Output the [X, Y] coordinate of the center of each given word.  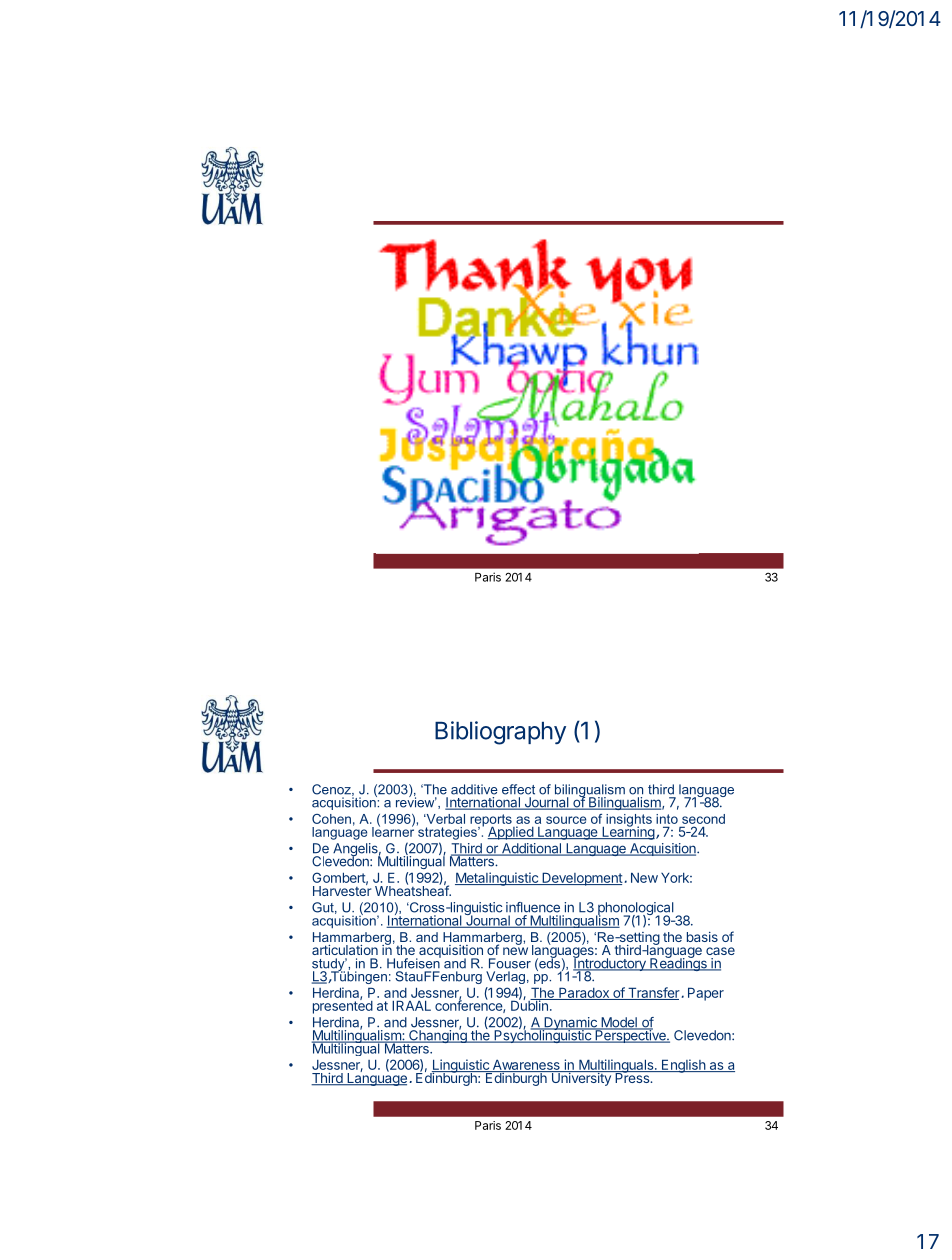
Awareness [526, 1066]
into [667, 819]
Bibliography [500, 733]
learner [393, 830]
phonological [636, 910]
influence [533, 907]
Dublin [530, 1004]
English [684, 1066]
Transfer [653, 993]
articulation [345, 950]
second [703, 819]
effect [518, 789]
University [581, 1078]
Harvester [342, 890]
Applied [511, 833]
